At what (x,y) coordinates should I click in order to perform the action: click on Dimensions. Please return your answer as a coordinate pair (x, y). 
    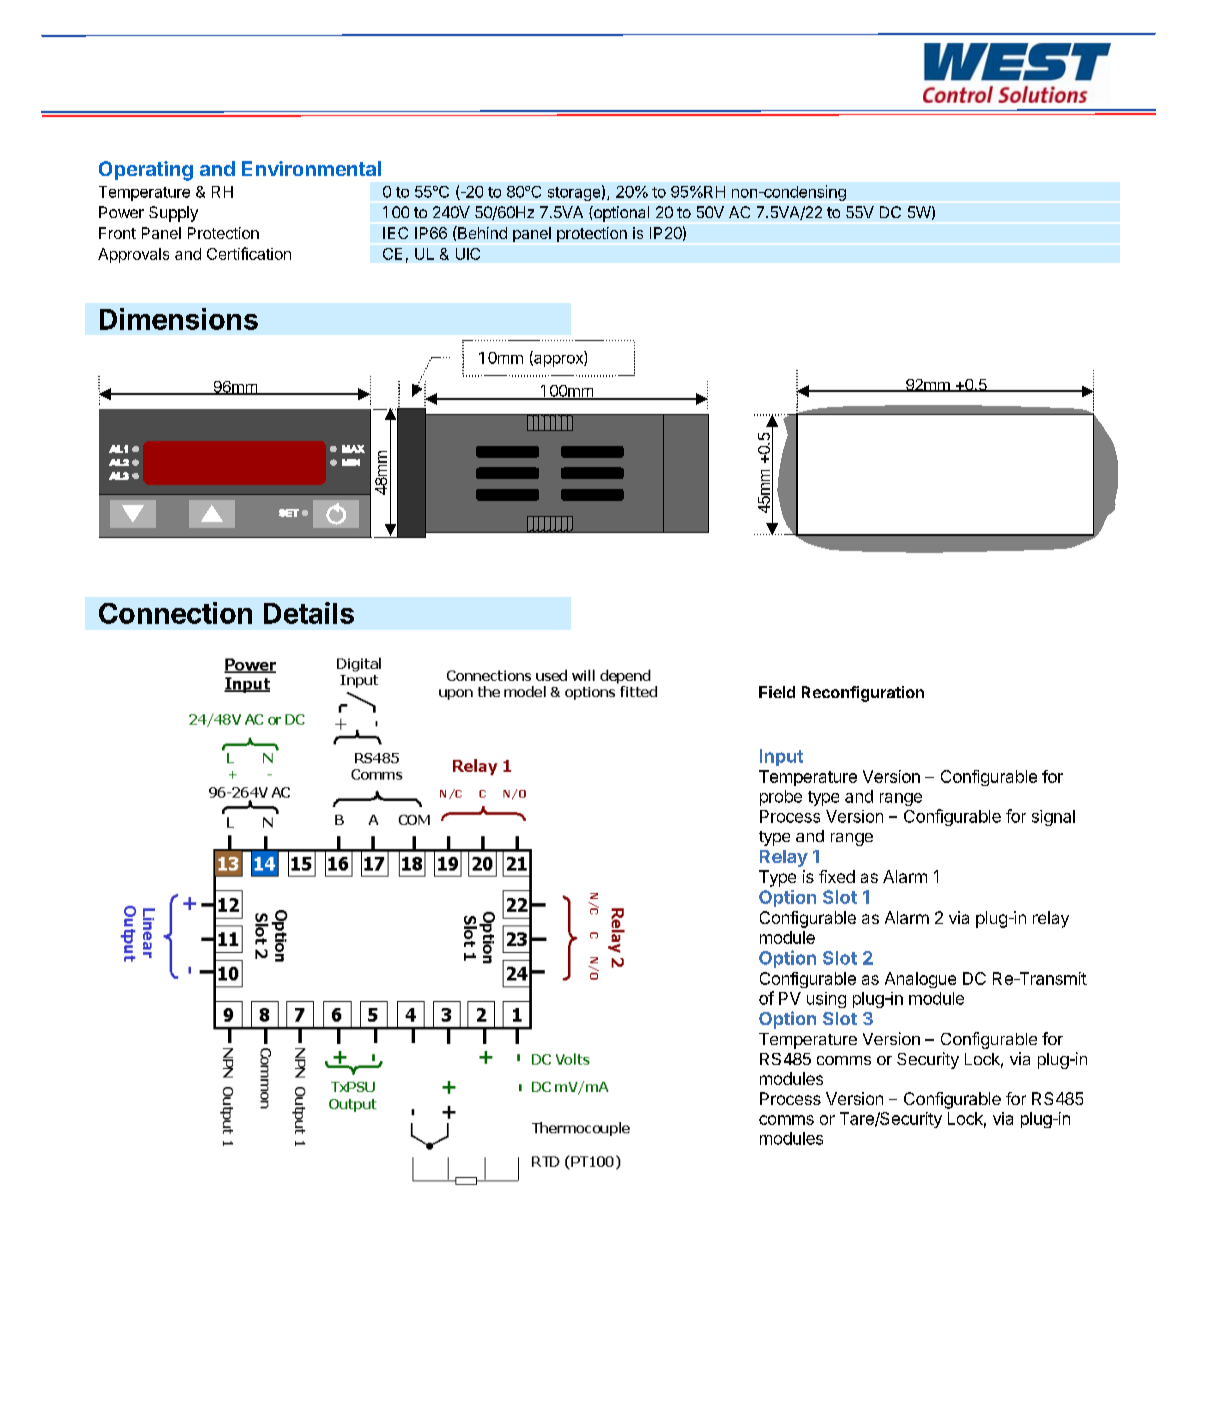
    Looking at the image, I should click on (179, 319).
